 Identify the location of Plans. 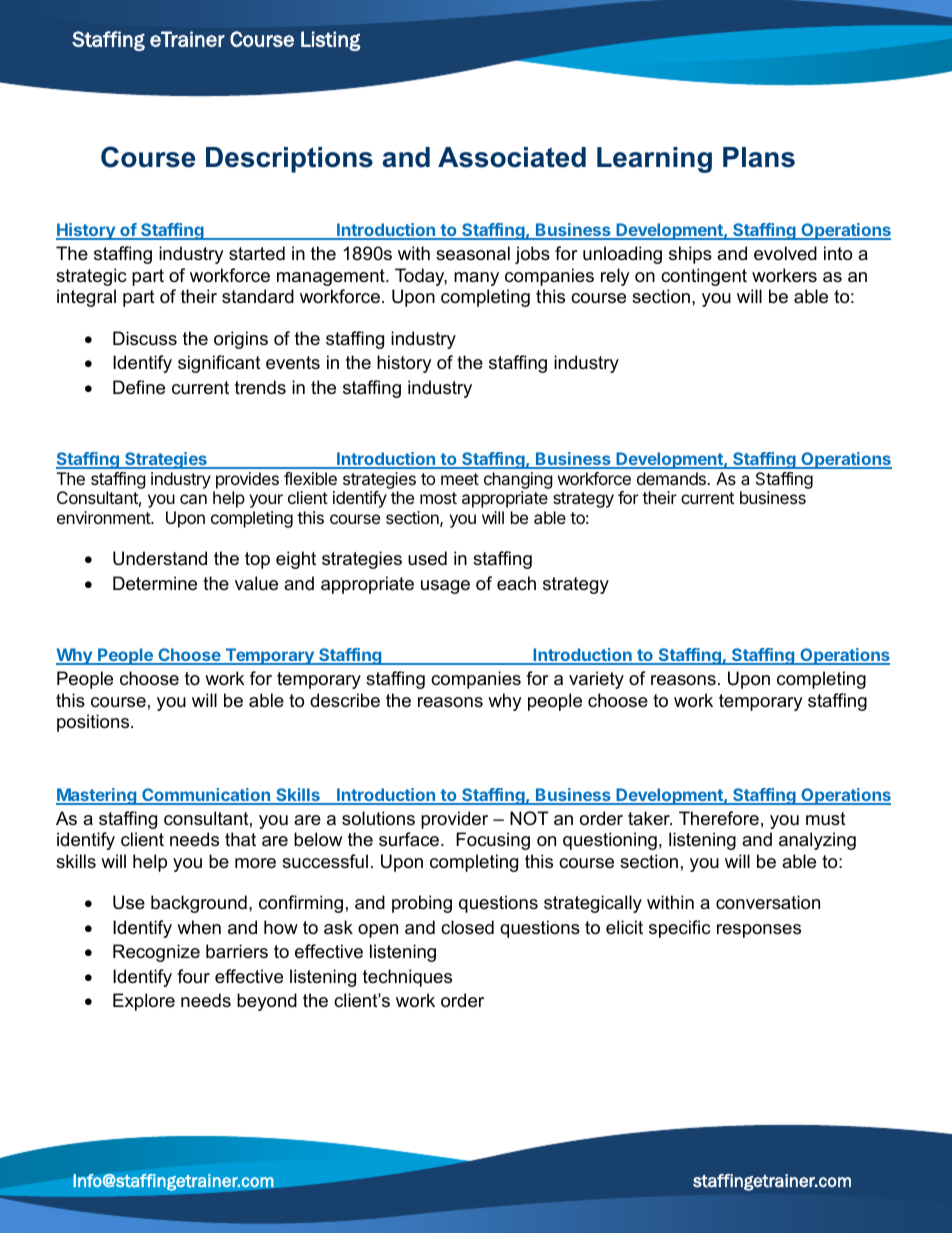
(759, 157).
